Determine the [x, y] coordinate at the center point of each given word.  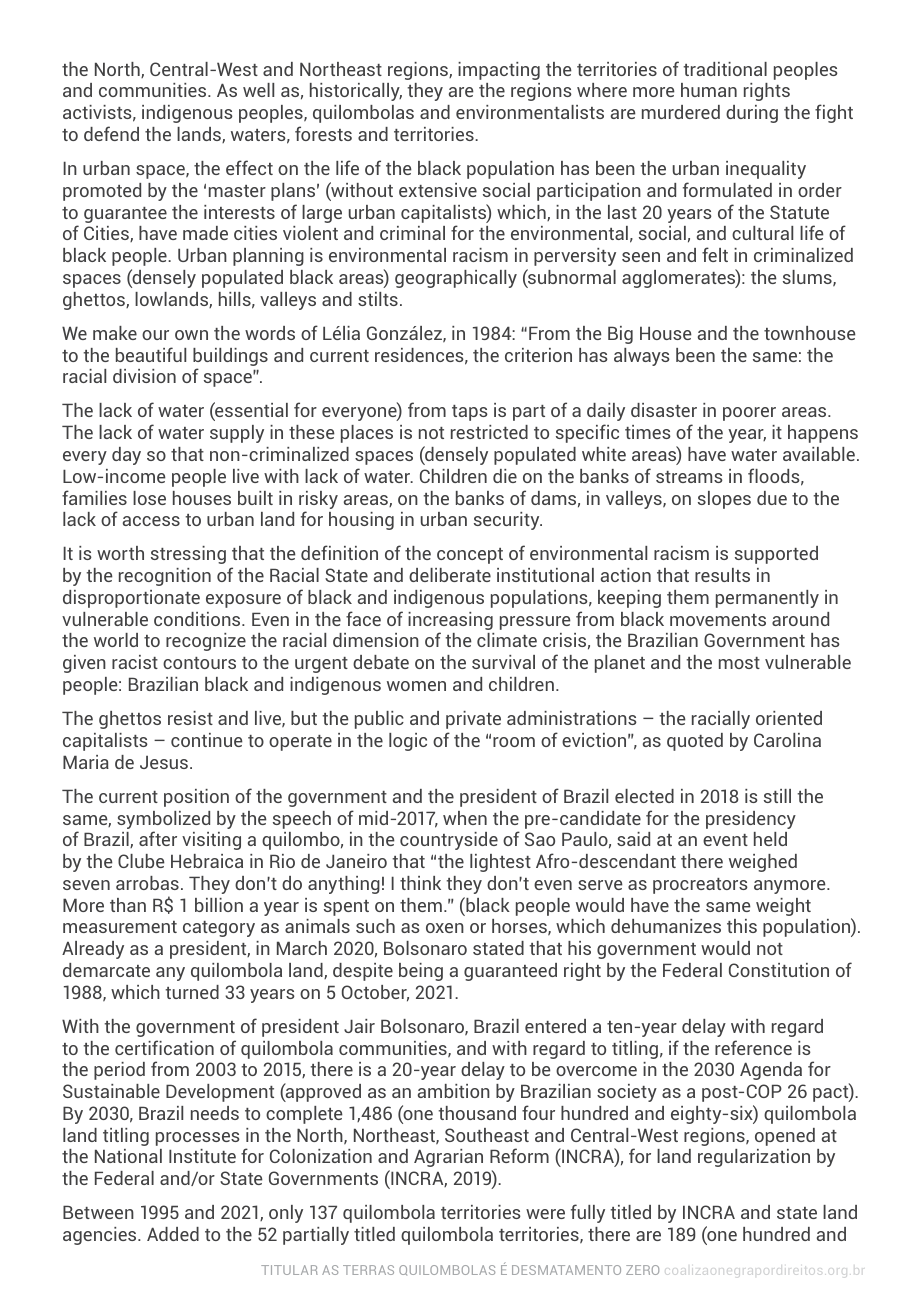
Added [173, 1234]
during [752, 114]
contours [199, 663]
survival [503, 662]
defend [111, 133]
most [739, 663]
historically [356, 92]
